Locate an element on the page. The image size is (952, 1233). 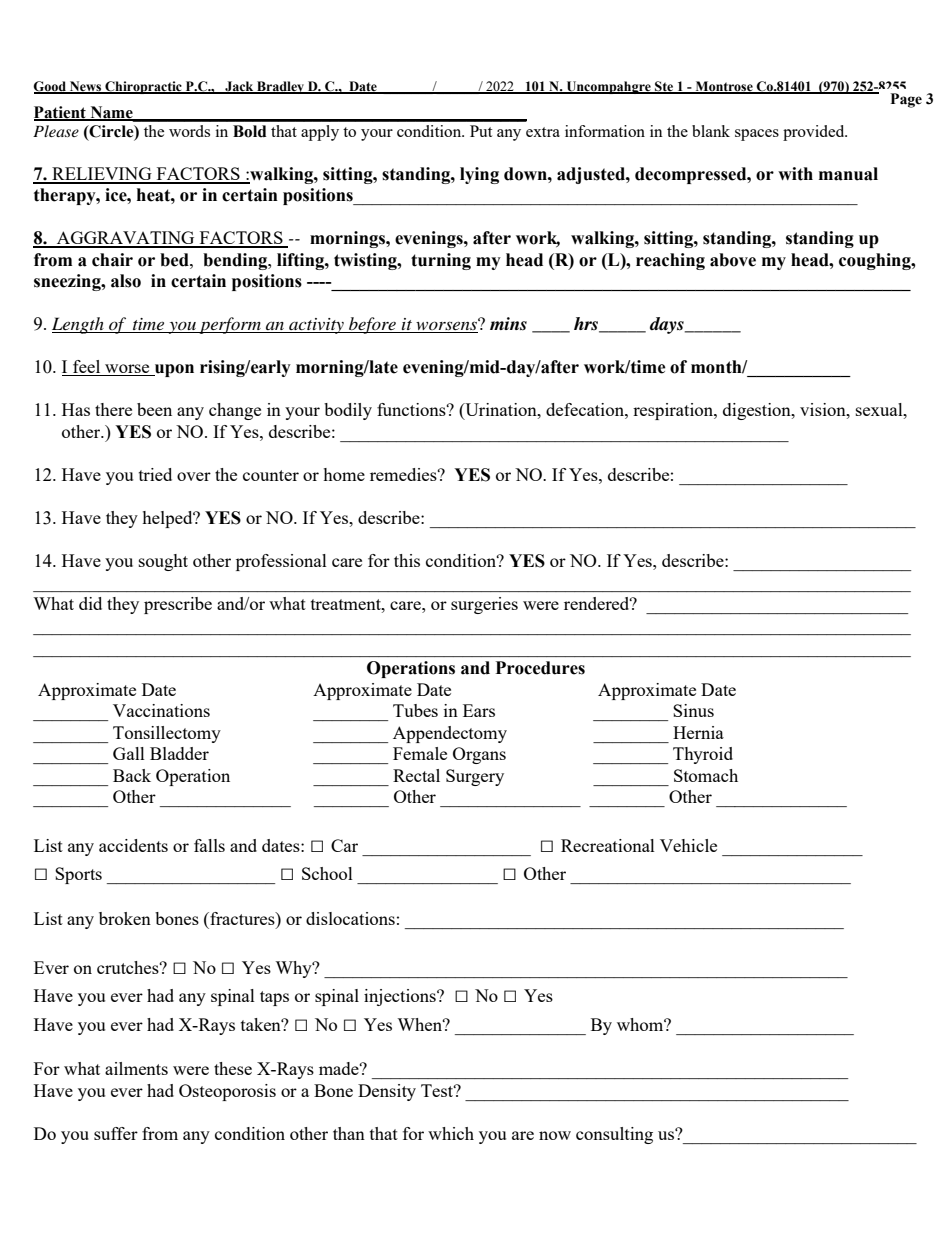
which is located at coordinates (451, 1133).
